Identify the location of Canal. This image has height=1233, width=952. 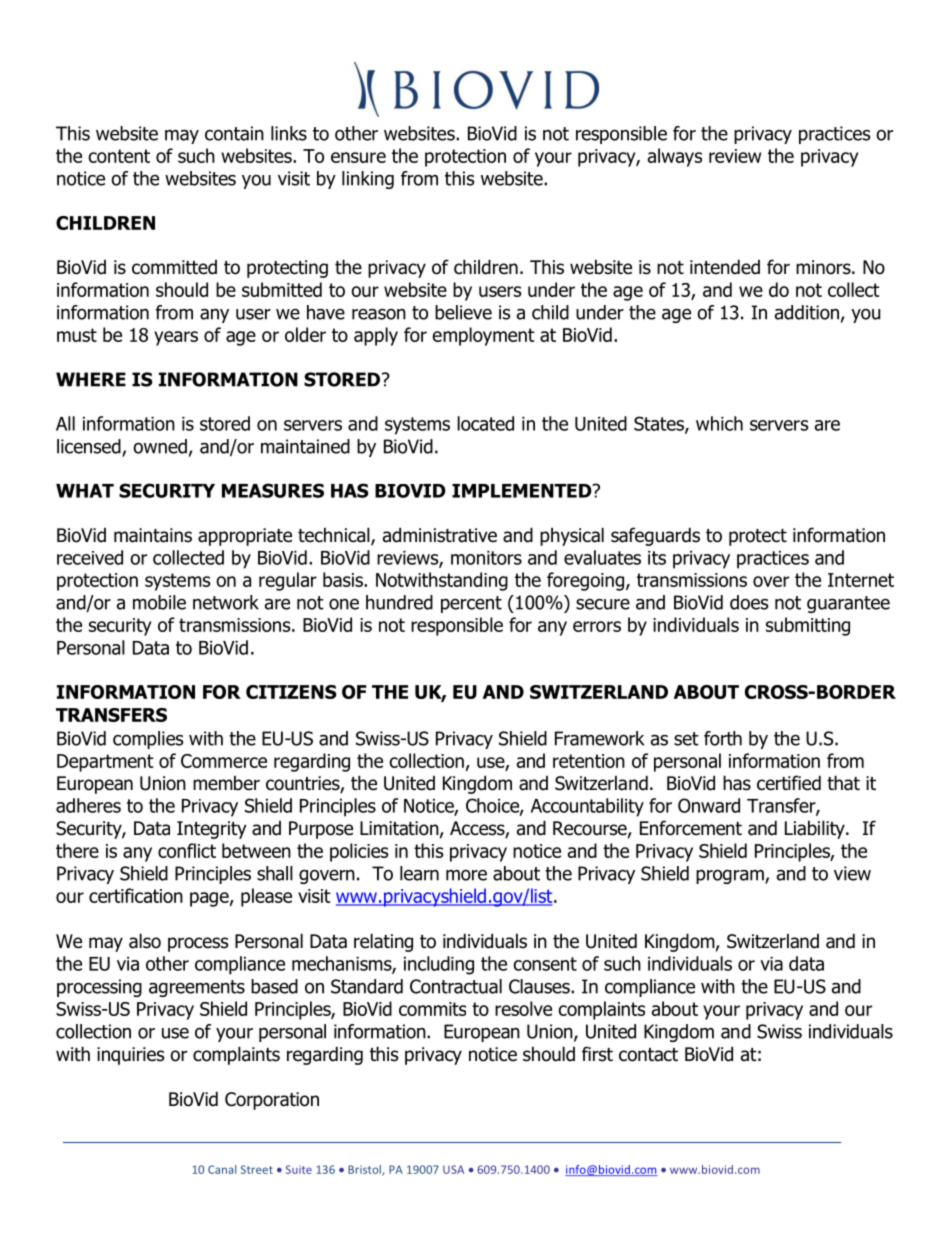
(222, 1169).
